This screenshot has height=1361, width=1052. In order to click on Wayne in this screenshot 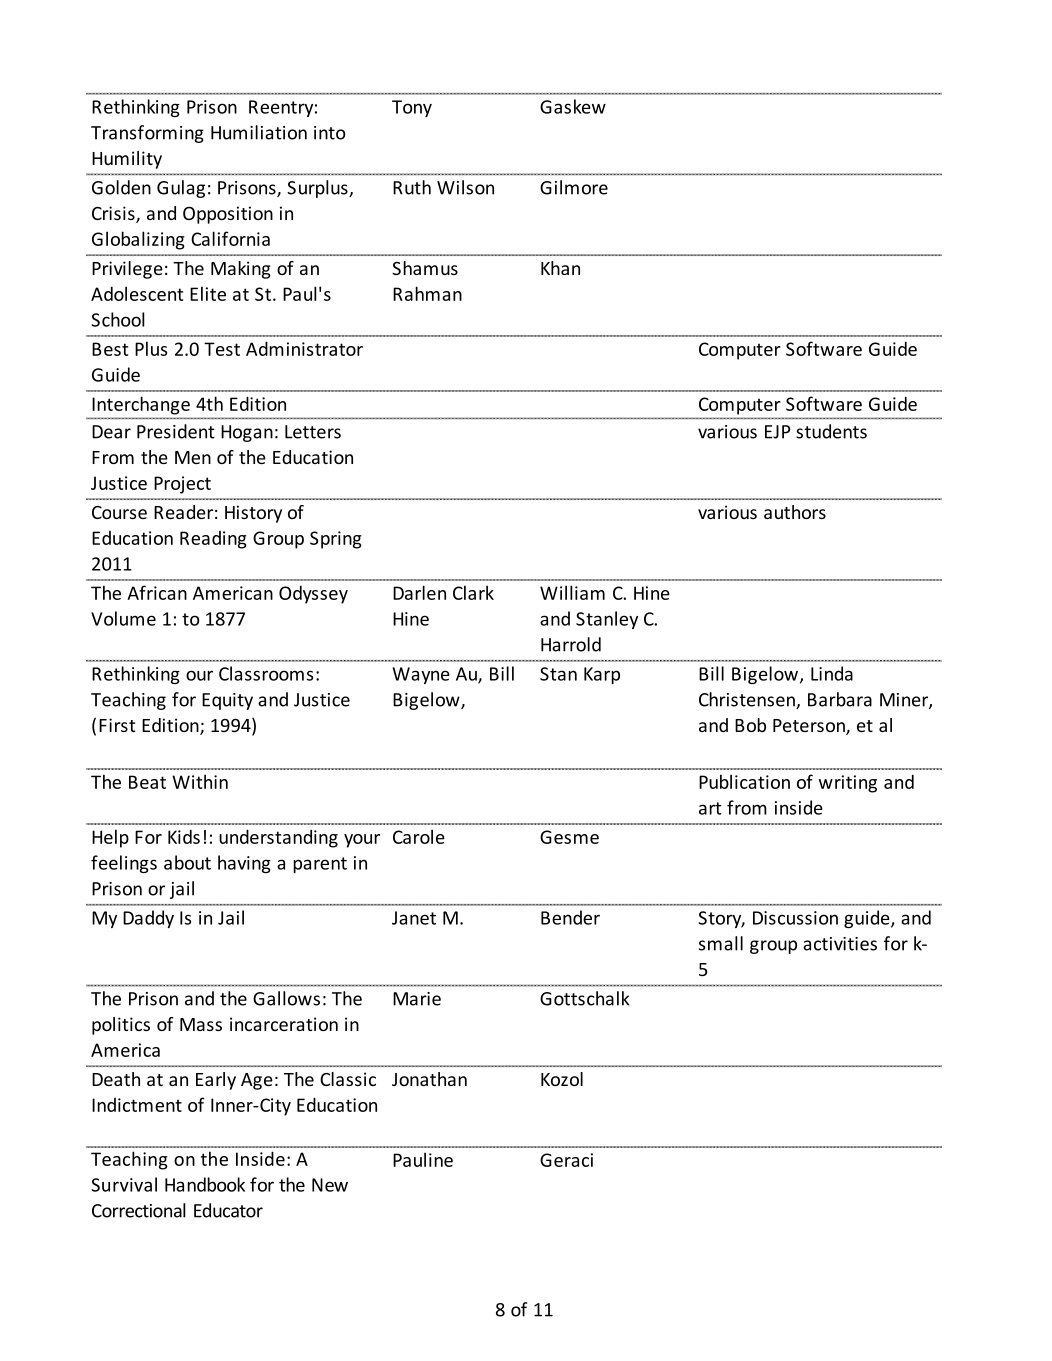, I will do `click(421, 675)`.
